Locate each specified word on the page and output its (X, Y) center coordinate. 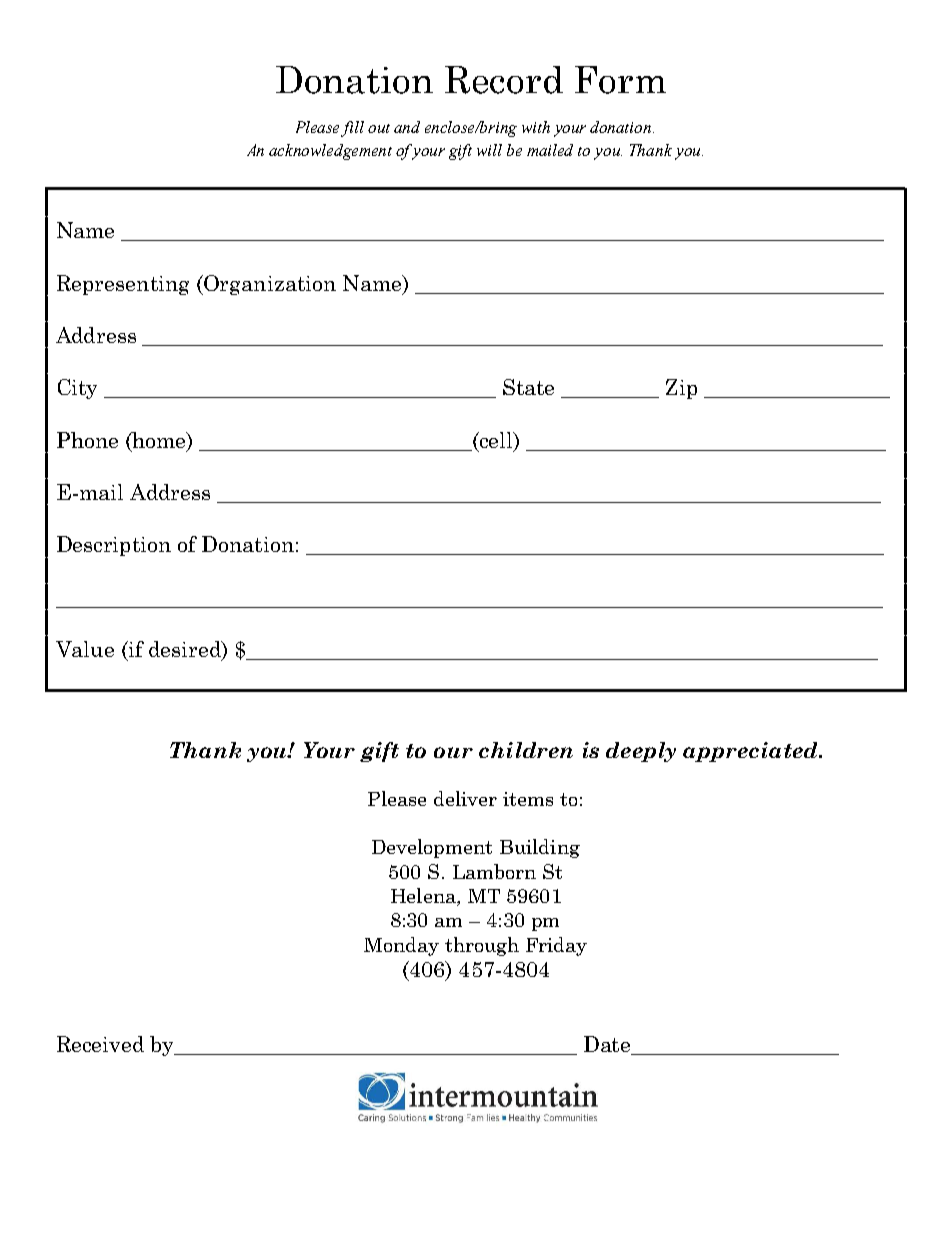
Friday (556, 946)
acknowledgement (330, 152)
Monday (401, 946)
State (528, 387)
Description (114, 546)
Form (620, 80)
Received (100, 1044)
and (407, 127)
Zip (681, 389)
